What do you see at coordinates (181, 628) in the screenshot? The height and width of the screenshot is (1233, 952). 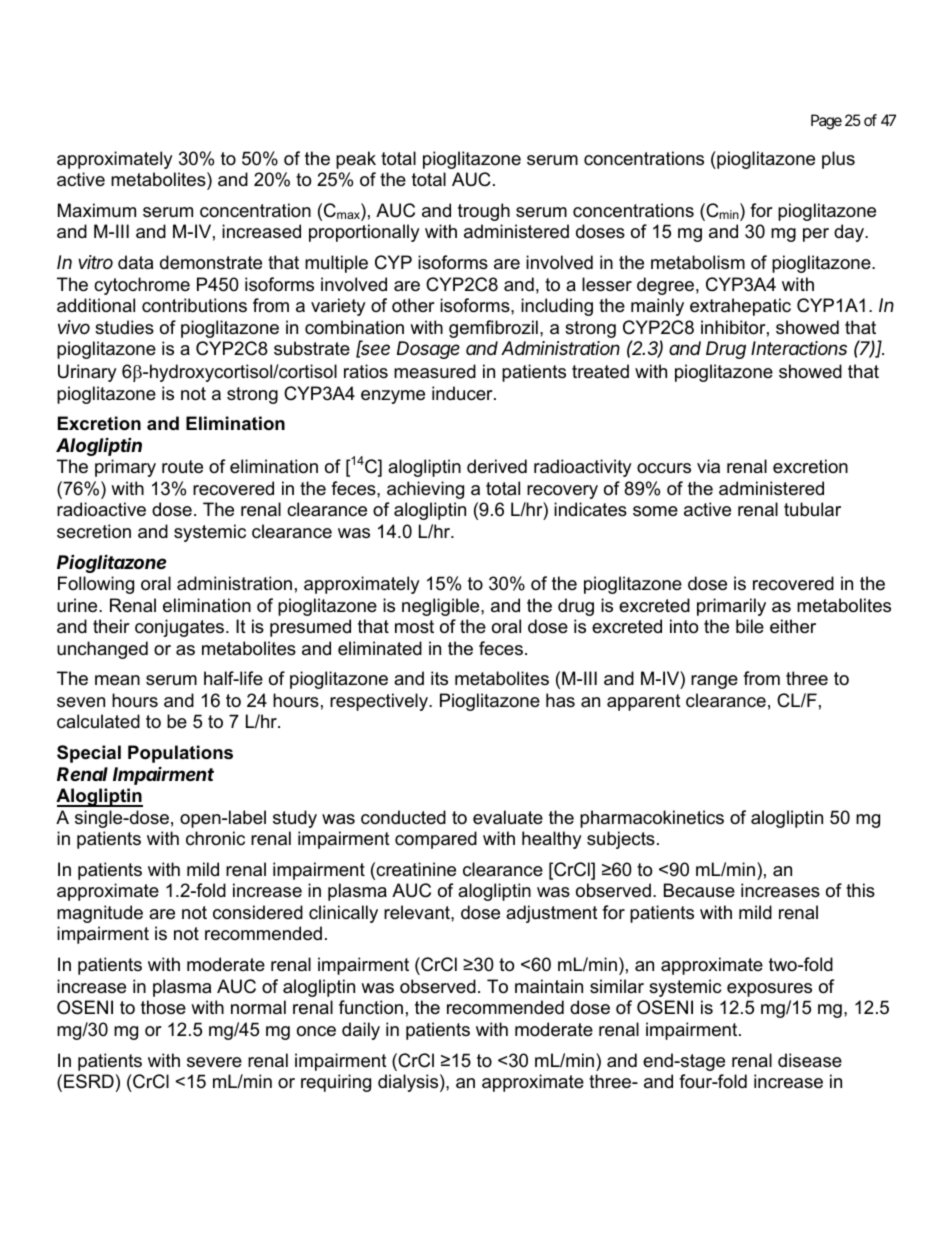 I see `conjugates` at bounding box center [181, 628].
